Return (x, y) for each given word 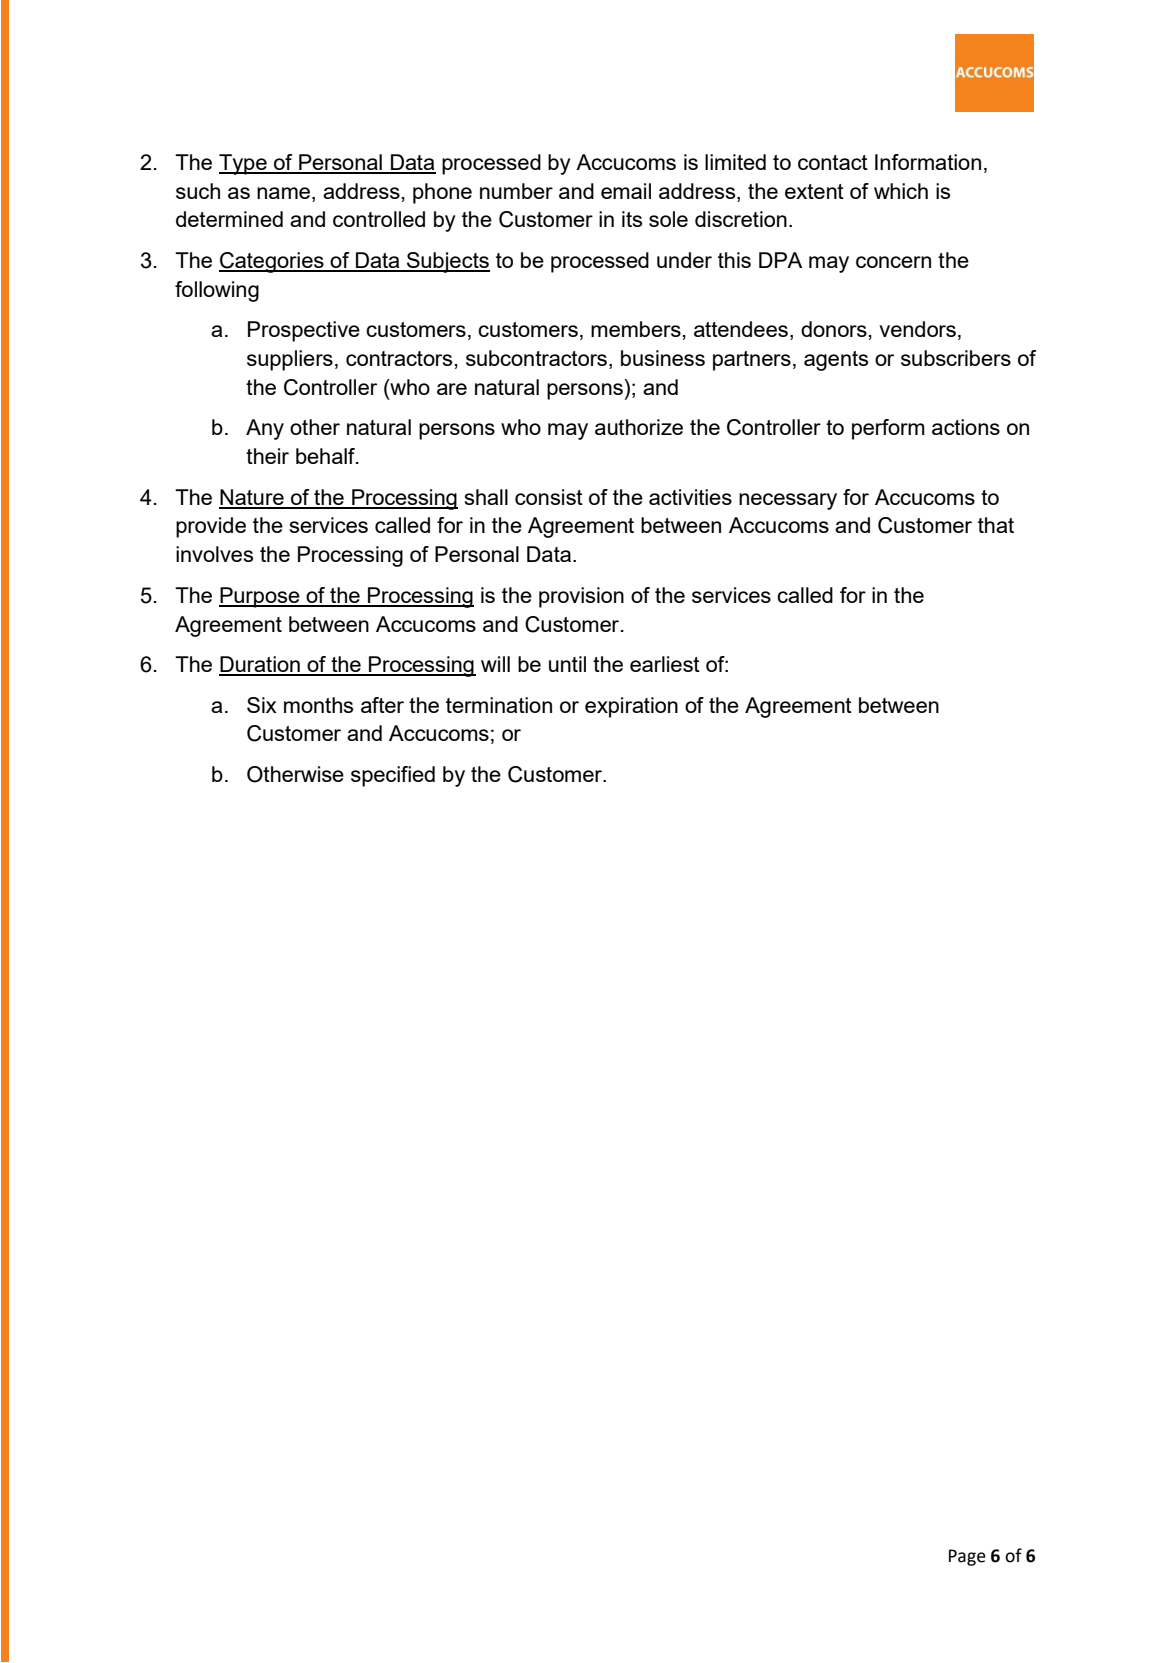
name (285, 193)
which (901, 191)
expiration (631, 707)
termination (499, 705)
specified (393, 776)
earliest (665, 664)
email (626, 191)
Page (967, 1557)
